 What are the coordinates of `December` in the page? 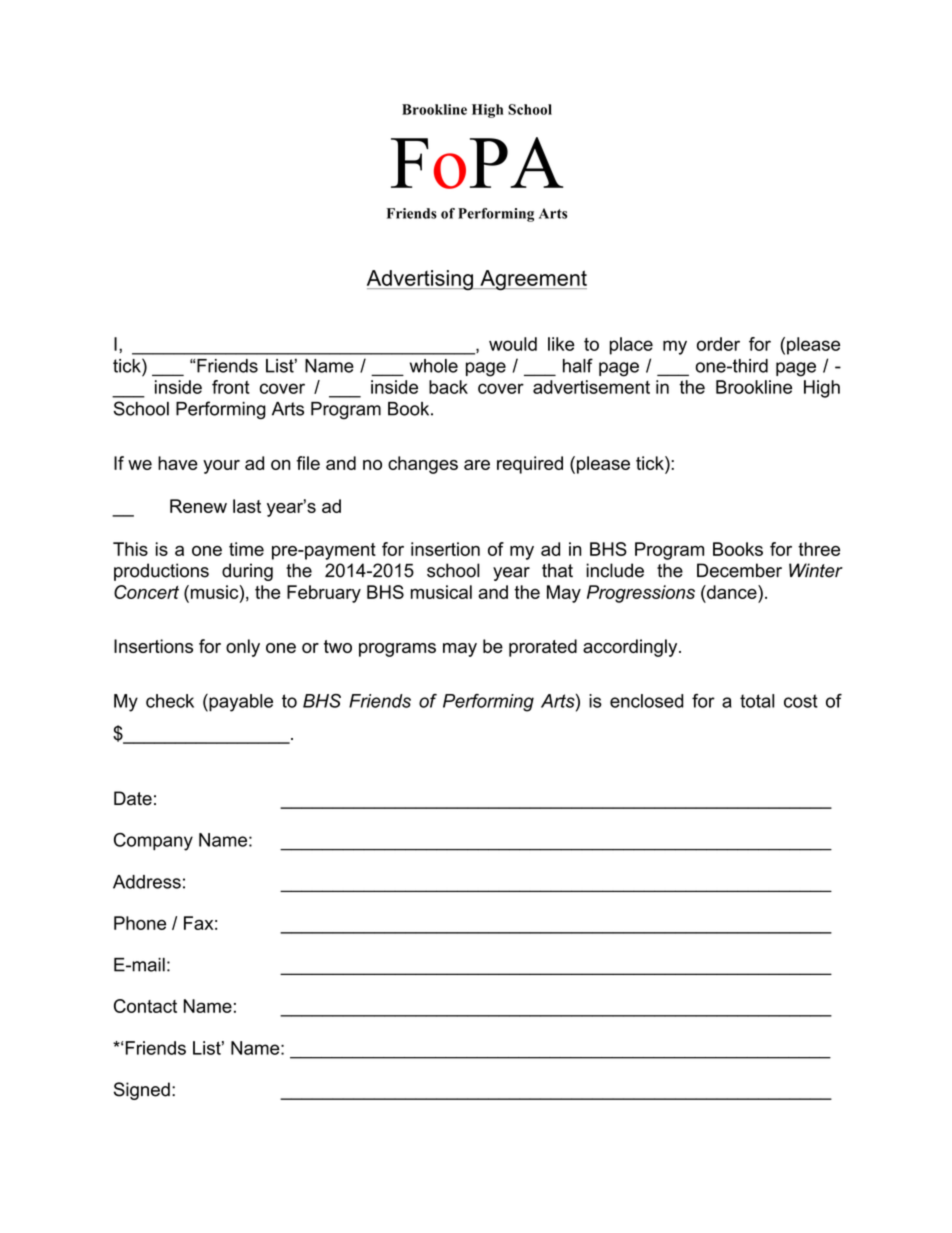 It's located at (739, 570).
